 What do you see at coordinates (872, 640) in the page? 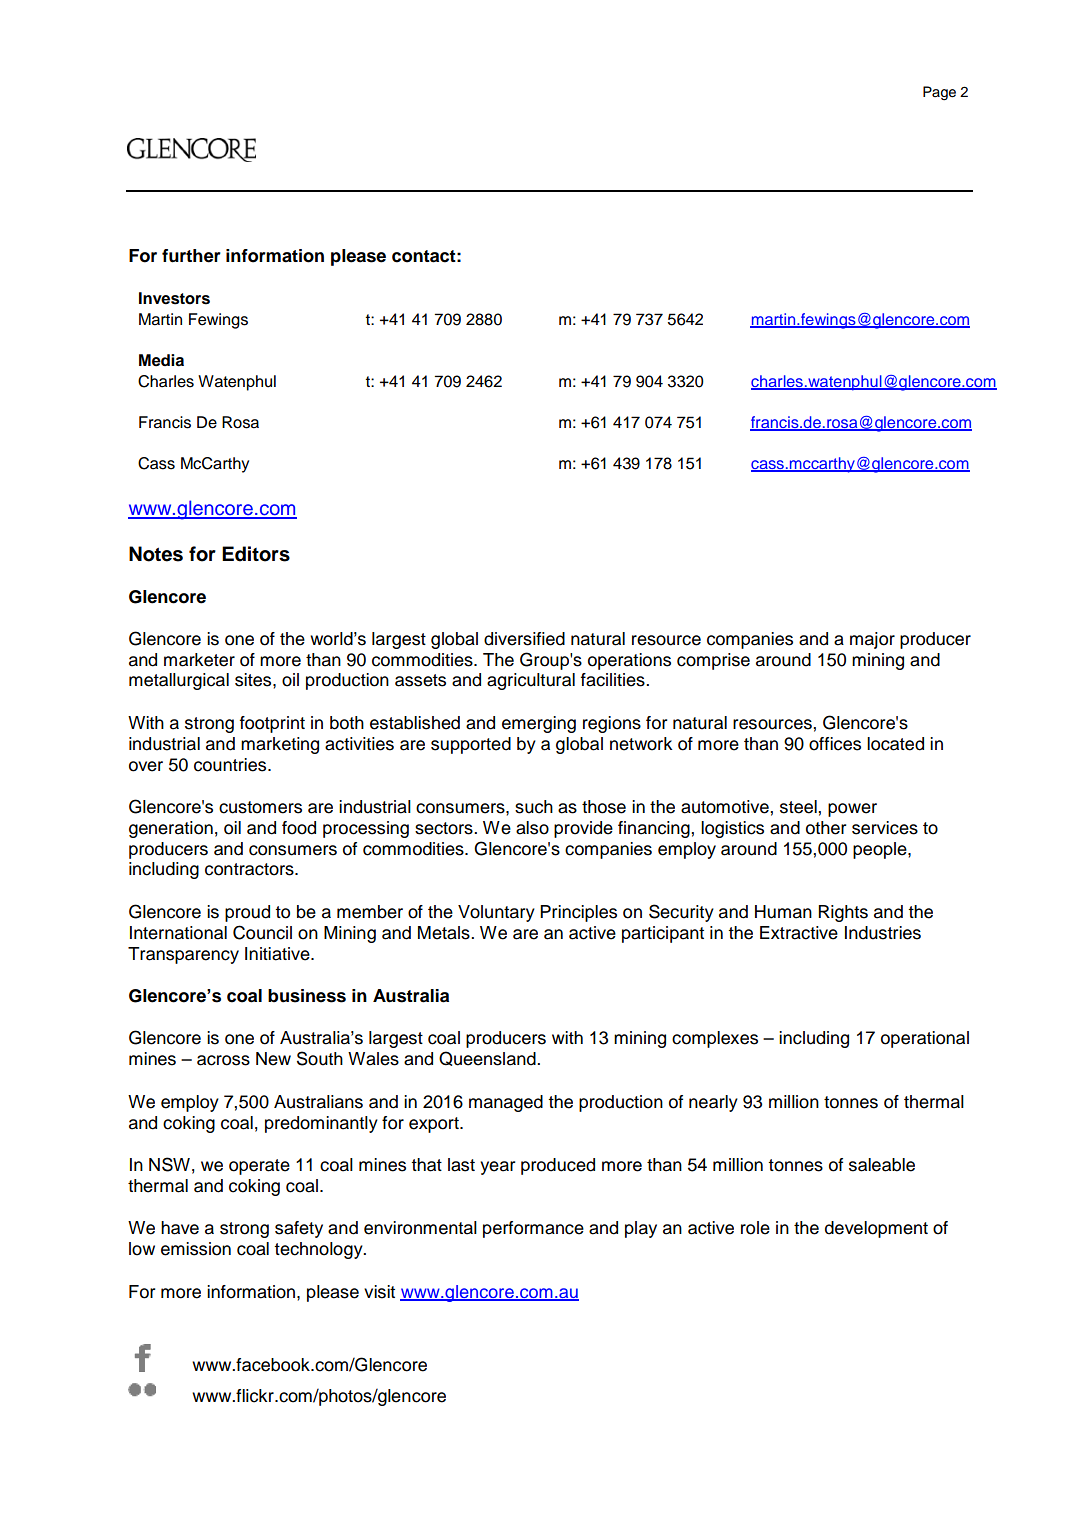
I see `major` at bounding box center [872, 640].
